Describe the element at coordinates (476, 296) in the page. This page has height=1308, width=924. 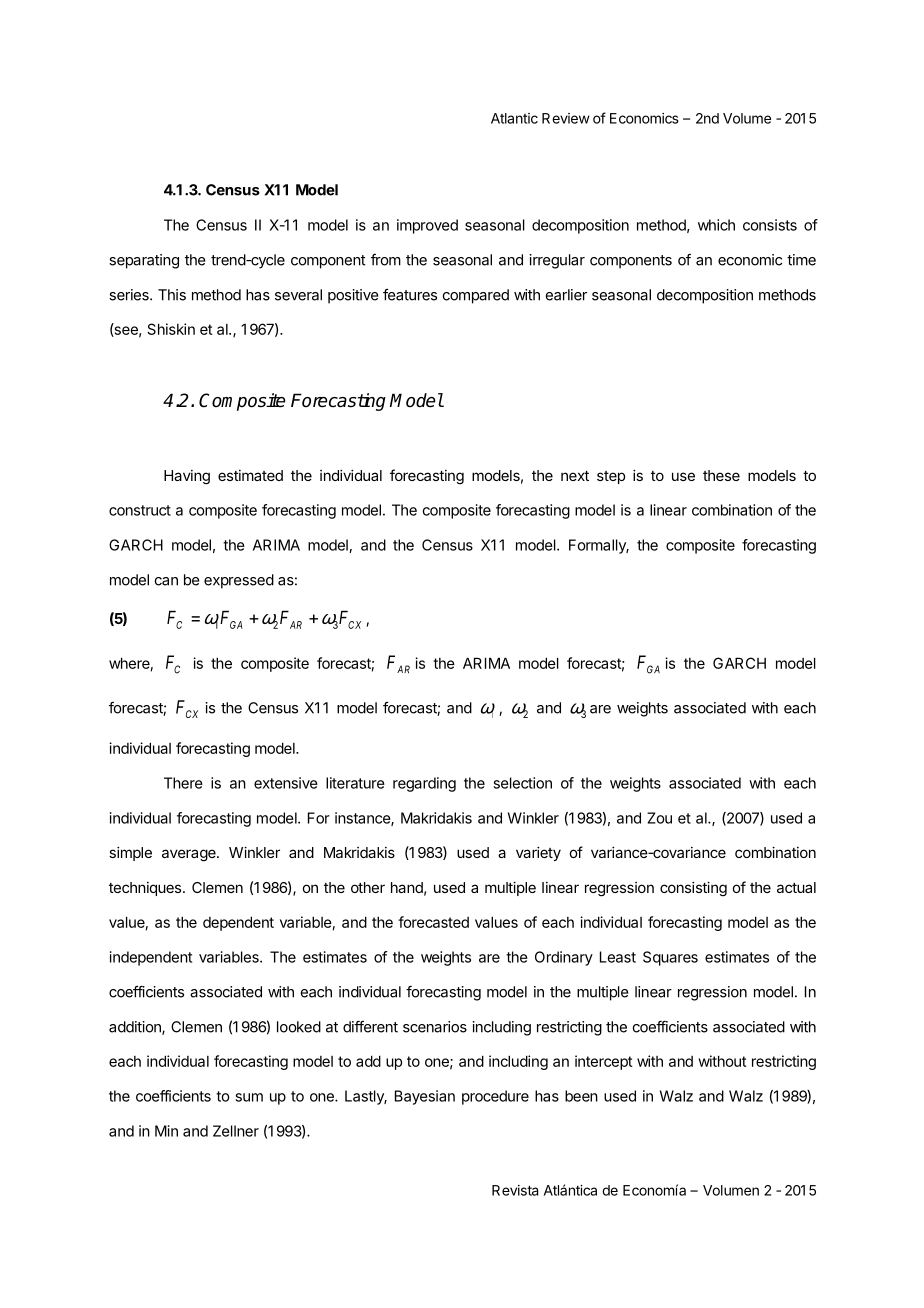
I see `compared` at that location.
